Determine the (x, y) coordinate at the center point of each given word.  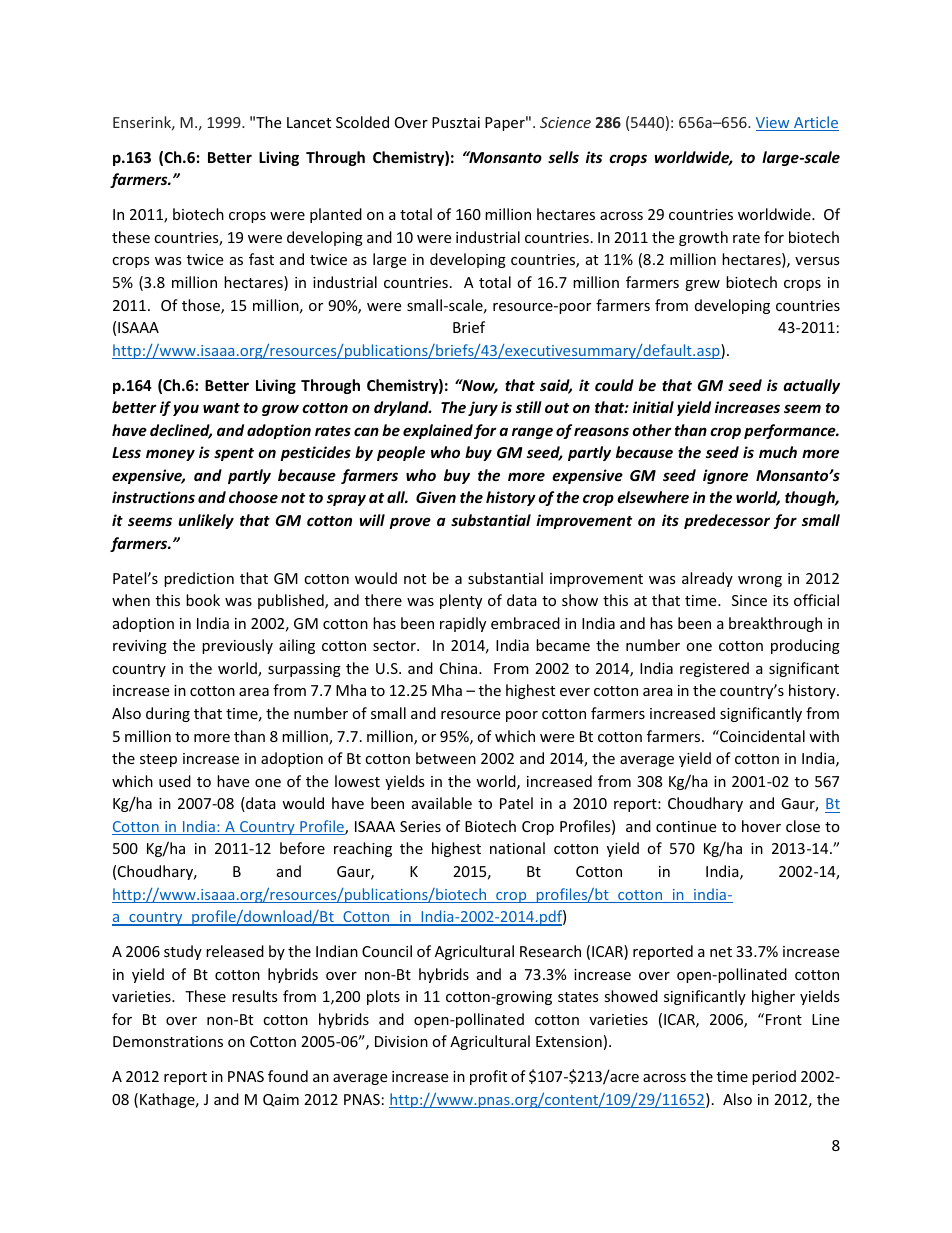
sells (563, 157)
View (774, 124)
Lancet (309, 122)
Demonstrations (168, 1041)
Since (749, 600)
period (774, 1077)
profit (488, 1077)
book (203, 600)
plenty (461, 601)
